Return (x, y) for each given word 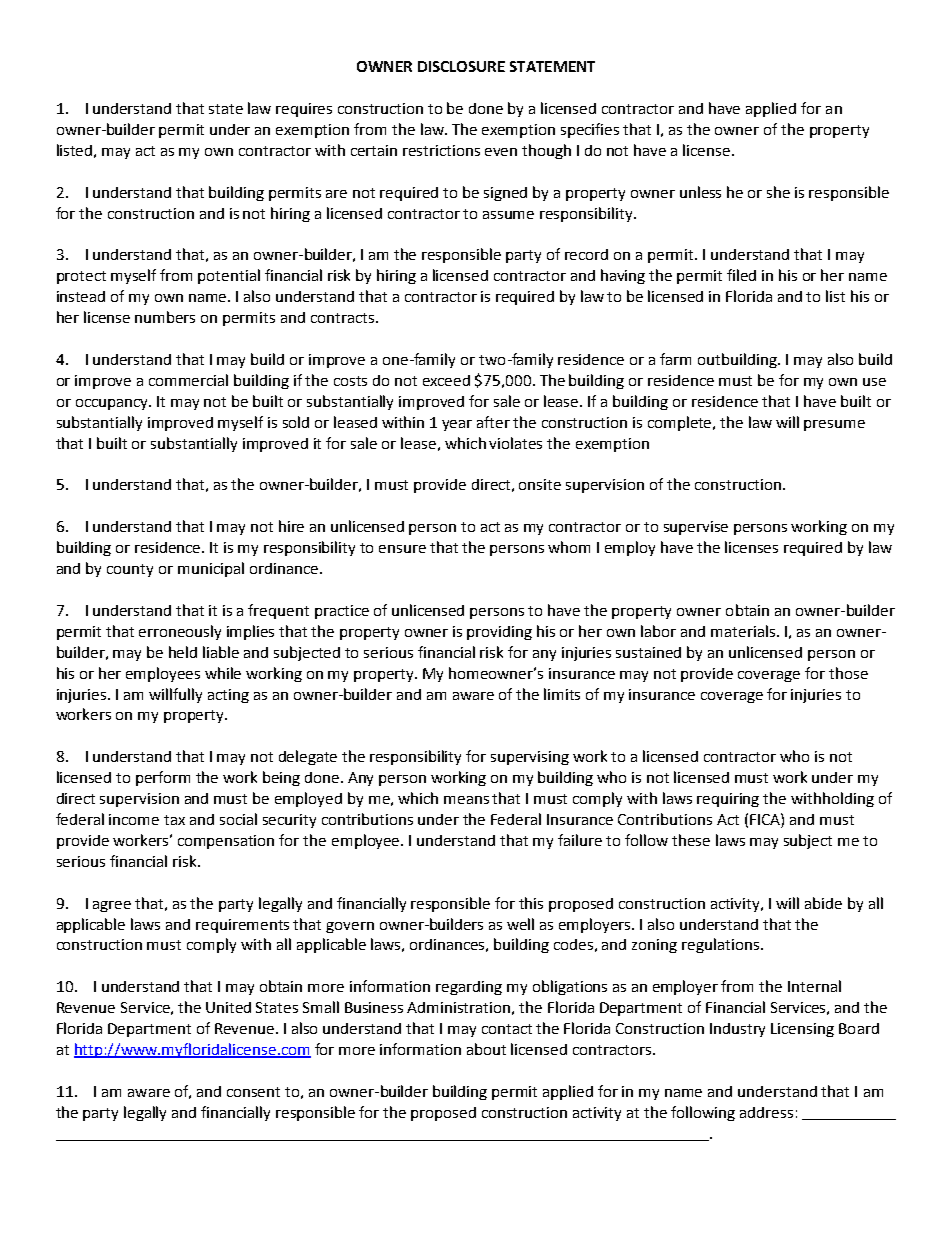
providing (499, 633)
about (486, 1049)
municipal (211, 569)
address (766, 1112)
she (778, 192)
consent (253, 1092)
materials (743, 631)
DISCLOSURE (461, 66)
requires (304, 110)
